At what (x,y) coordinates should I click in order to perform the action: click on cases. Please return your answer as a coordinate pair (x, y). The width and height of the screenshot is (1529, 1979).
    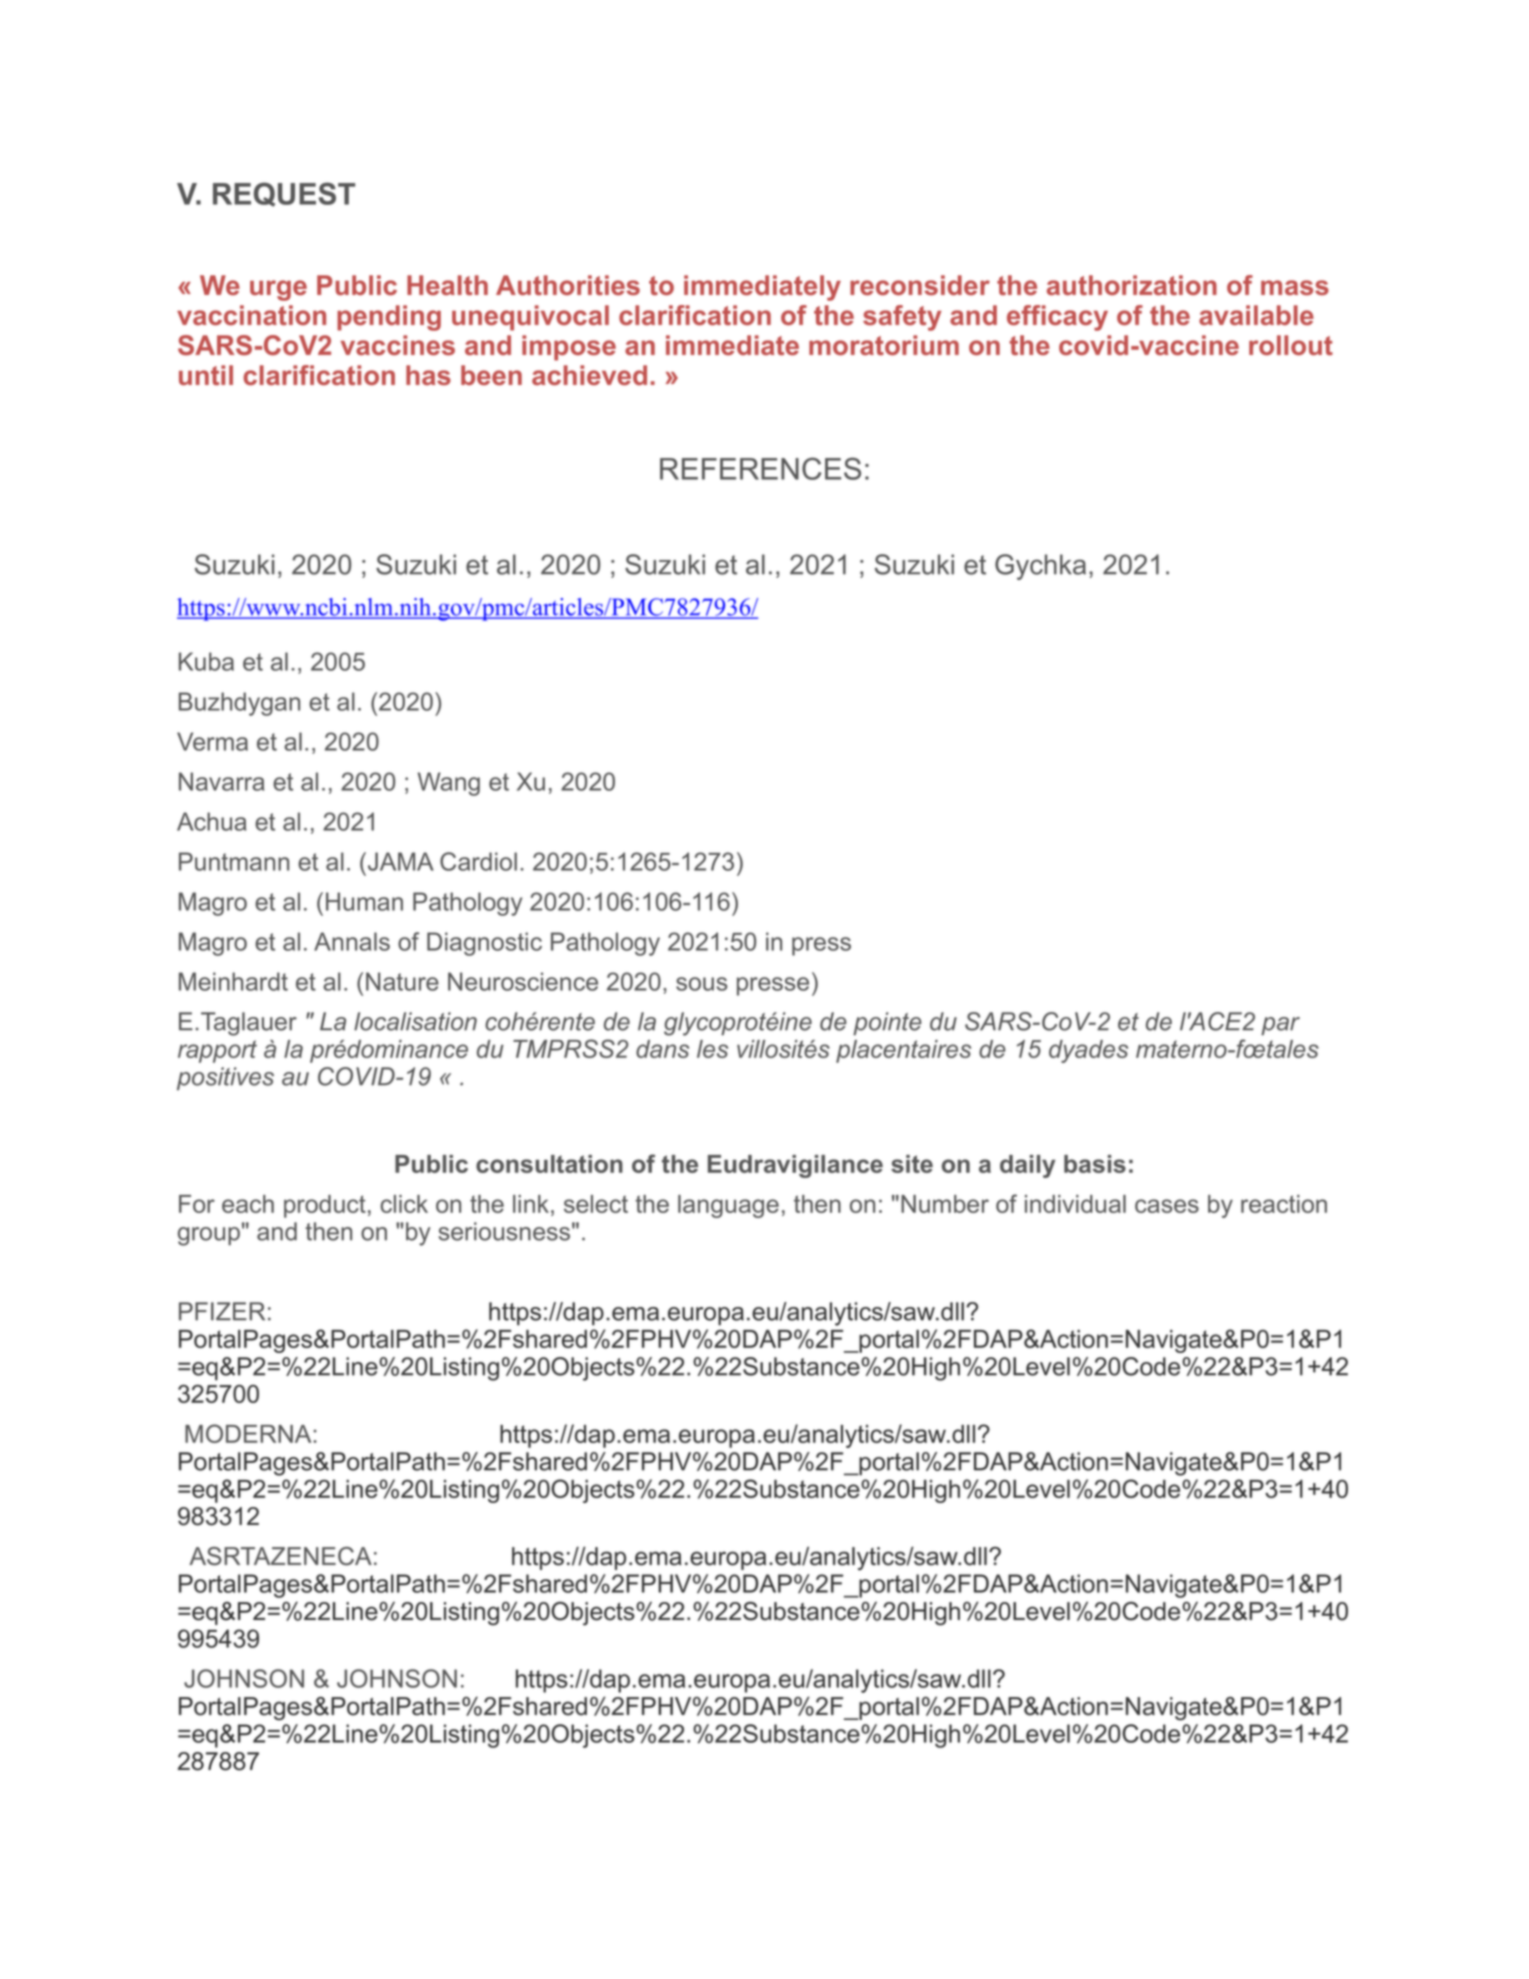
    Looking at the image, I should click on (1167, 1206).
